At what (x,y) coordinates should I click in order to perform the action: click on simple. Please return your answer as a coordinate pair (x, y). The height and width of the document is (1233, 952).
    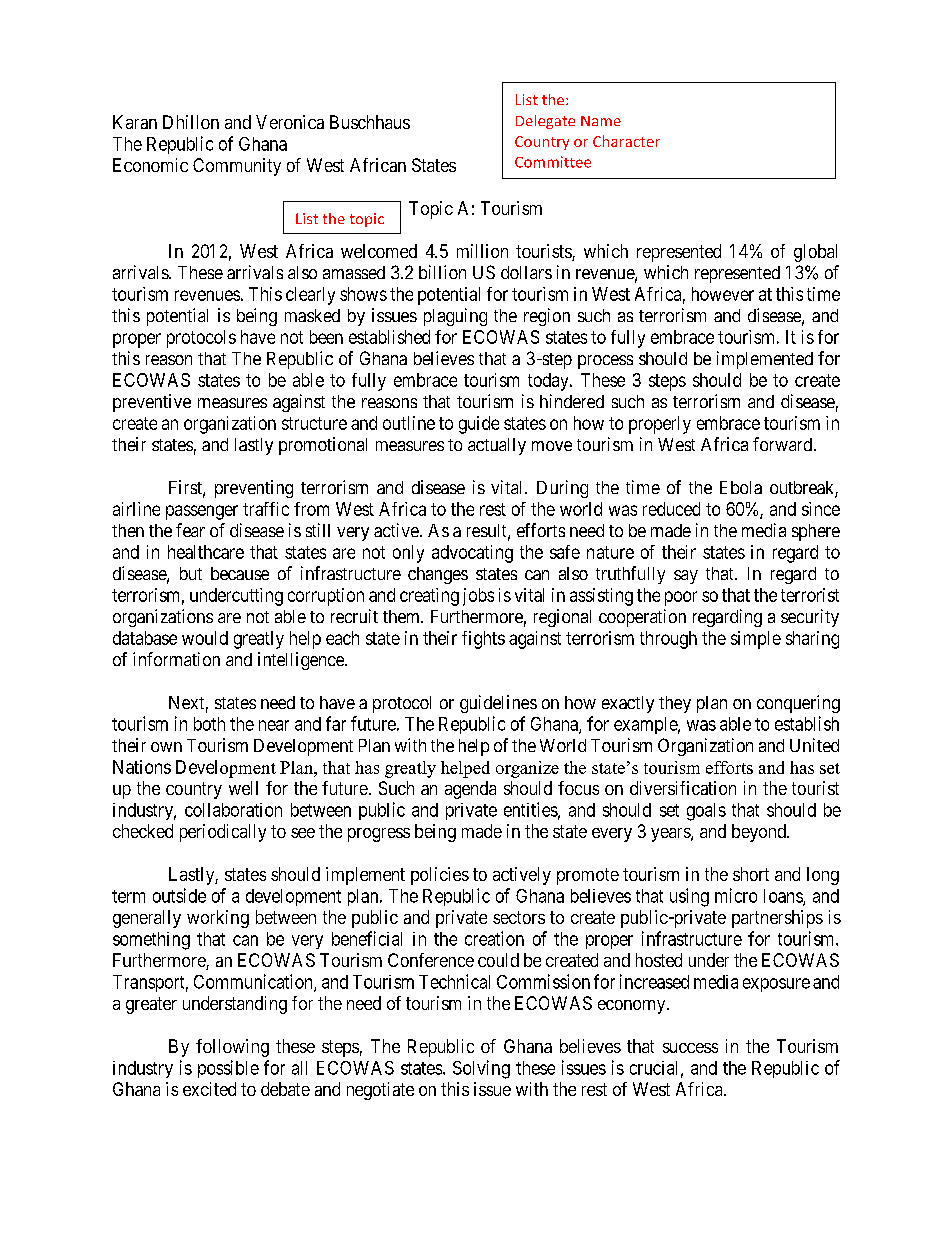
    Looking at the image, I should click on (756, 640).
